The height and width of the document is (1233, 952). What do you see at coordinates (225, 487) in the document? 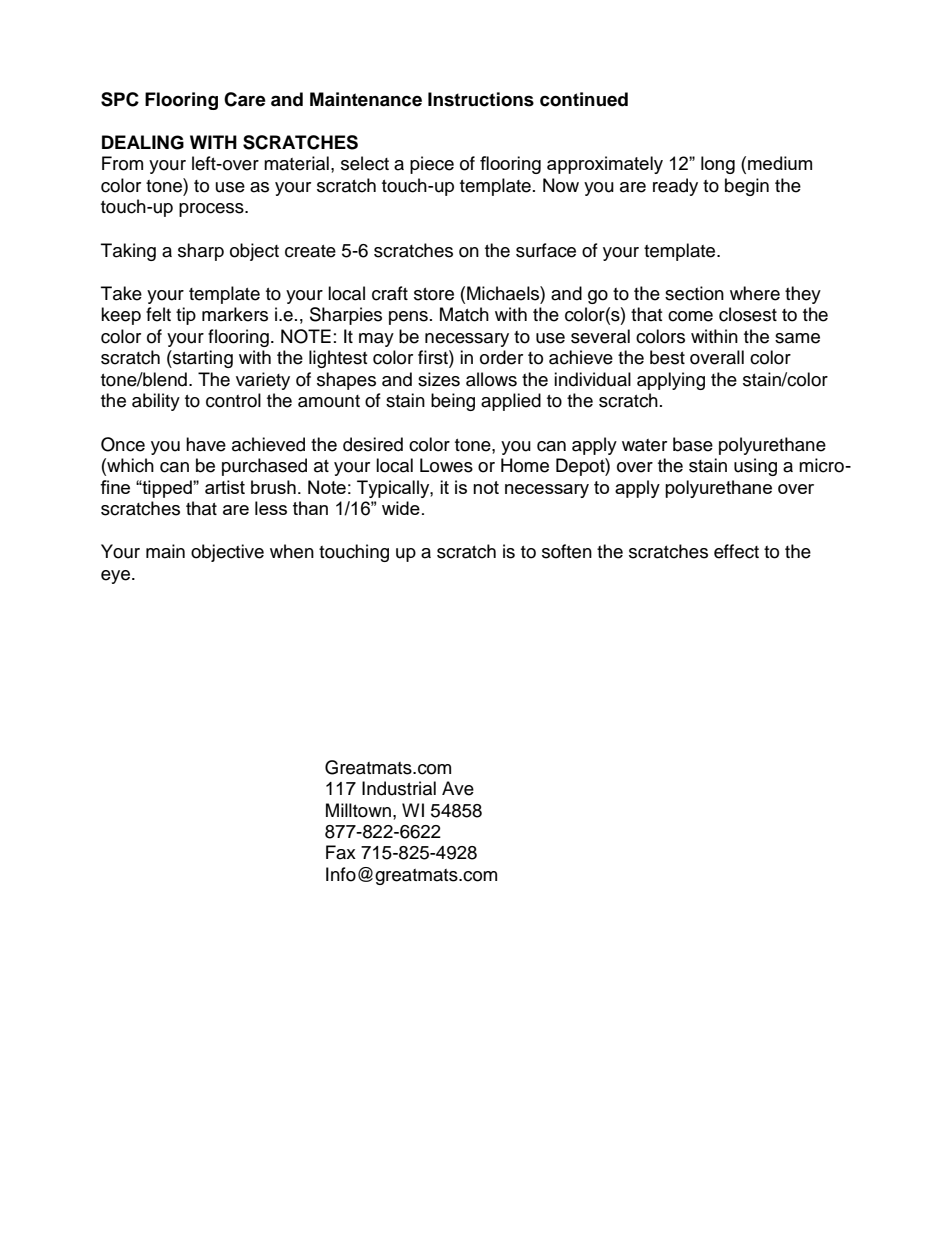
I see `artist` at bounding box center [225, 487].
